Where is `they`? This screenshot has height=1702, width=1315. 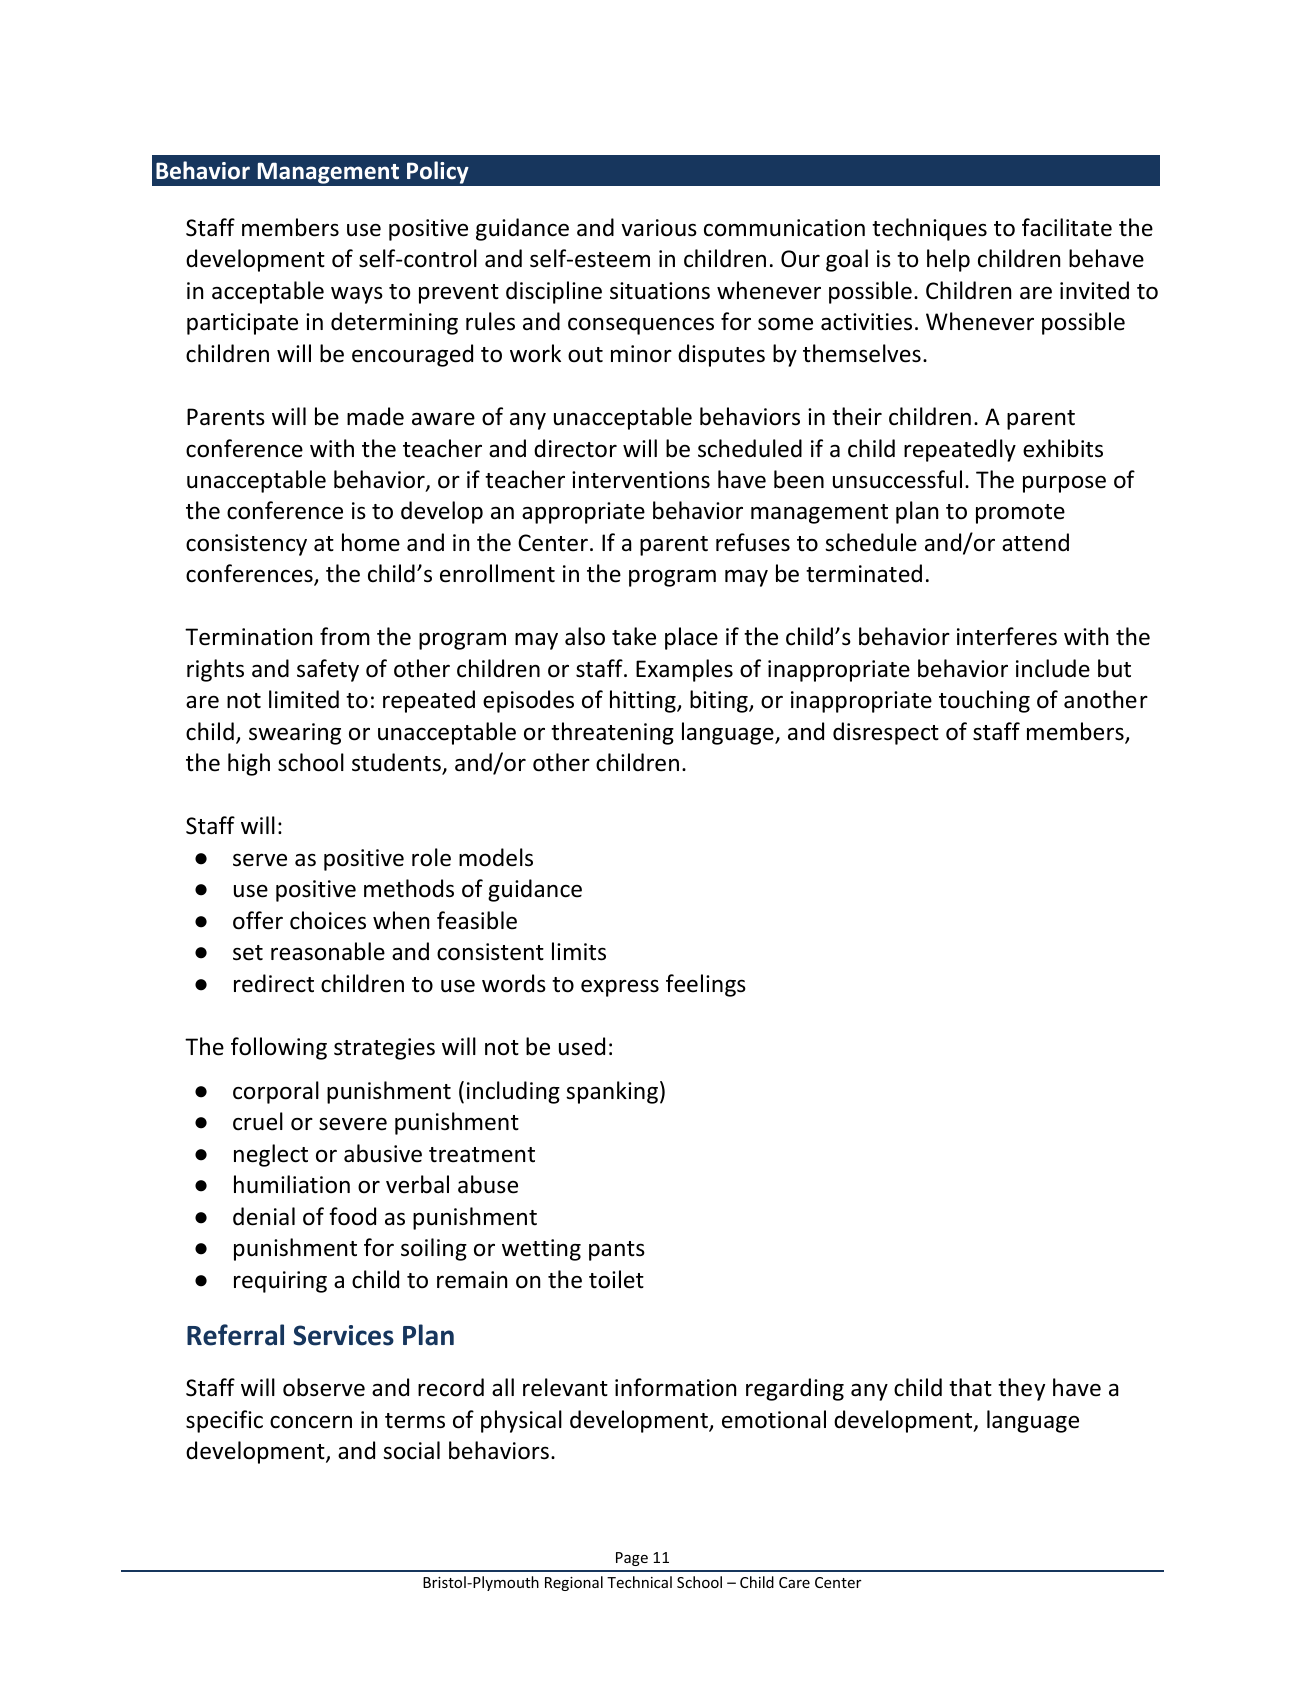
they is located at coordinates (1021, 1389).
